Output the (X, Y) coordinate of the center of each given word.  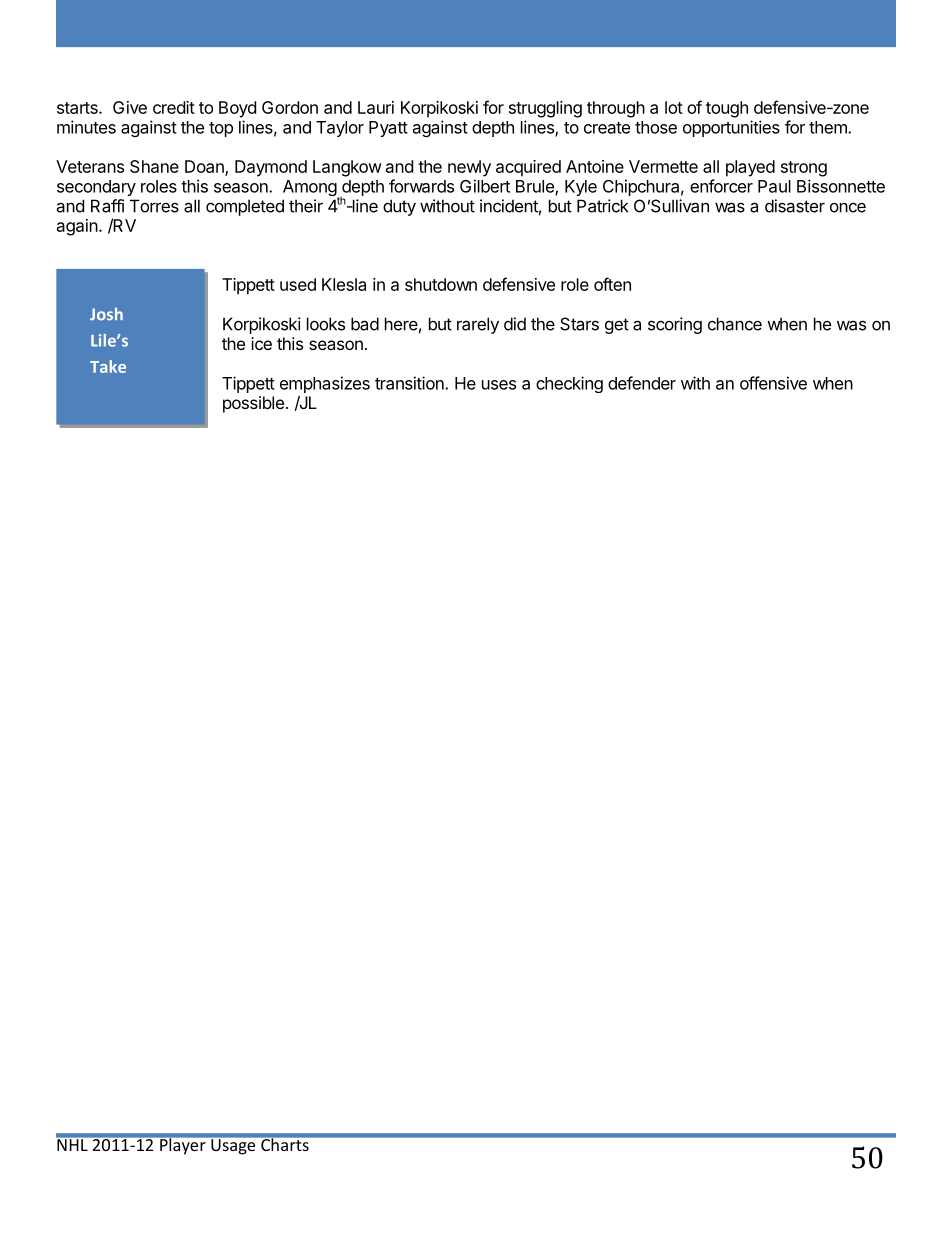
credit (174, 107)
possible (253, 404)
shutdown (441, 284)
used (298, 284)
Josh (106, 314)
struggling (545, 109)
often (612, 284)
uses (499, 385)
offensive (773, 383)
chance (735, 324)
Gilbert (485, 186)
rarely (478, 325)
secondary (96, 188)
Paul (774, 186)
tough (727, 109)
